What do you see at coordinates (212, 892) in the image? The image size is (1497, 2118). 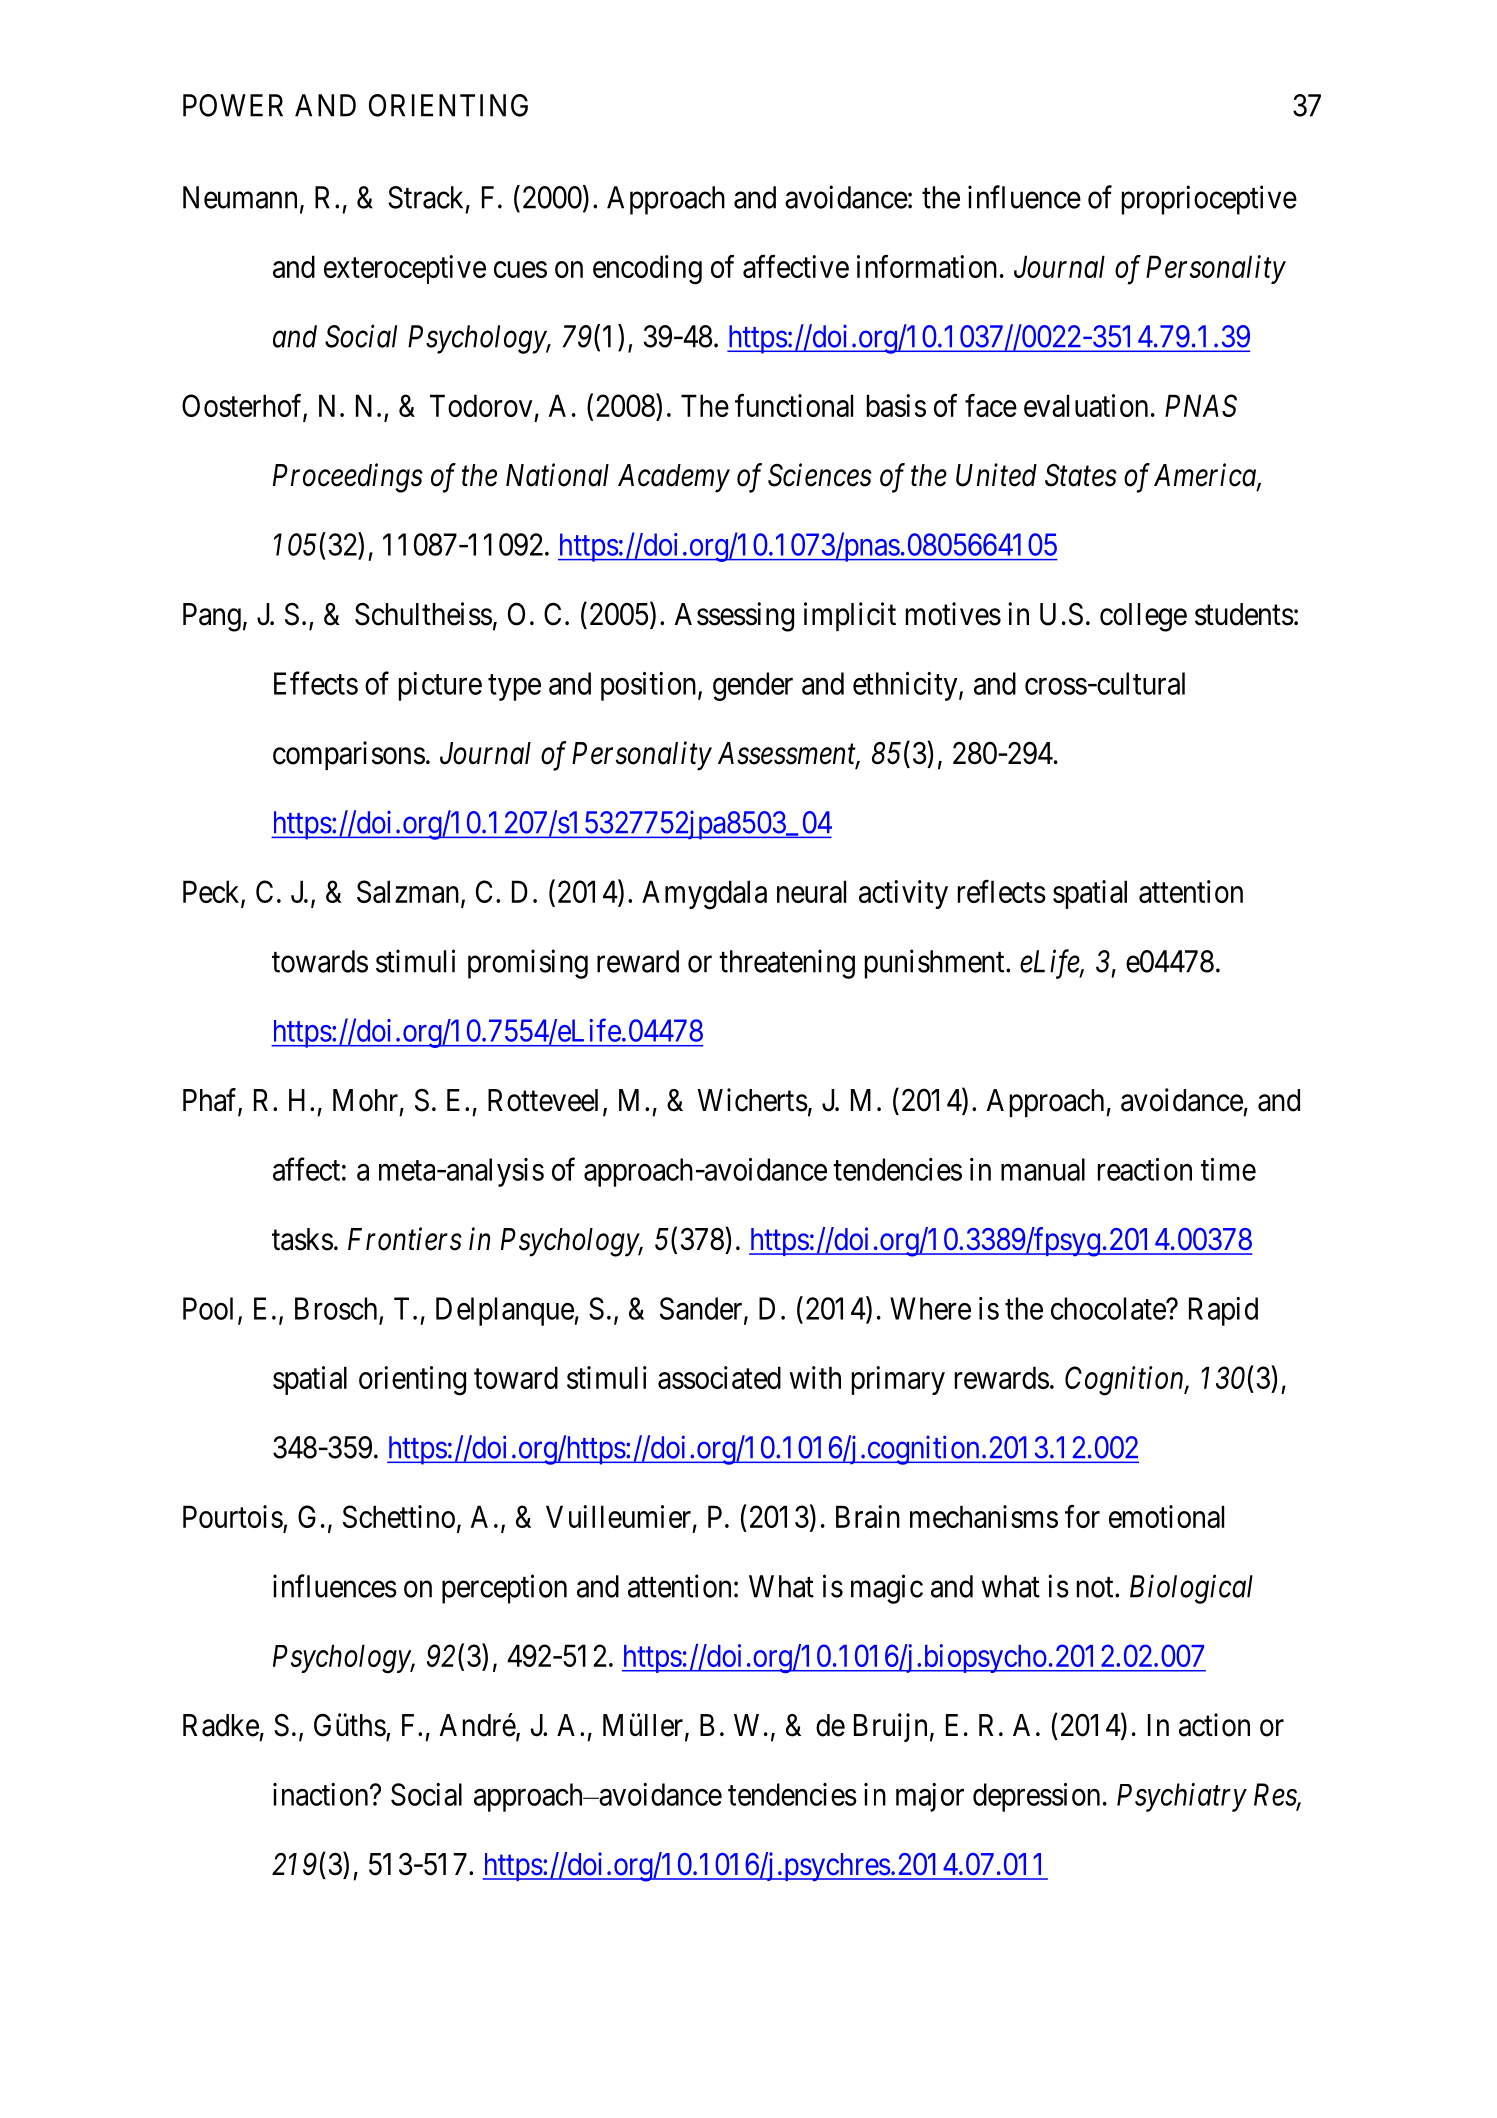 I see `Peck` at bounding box center [212, 892].
